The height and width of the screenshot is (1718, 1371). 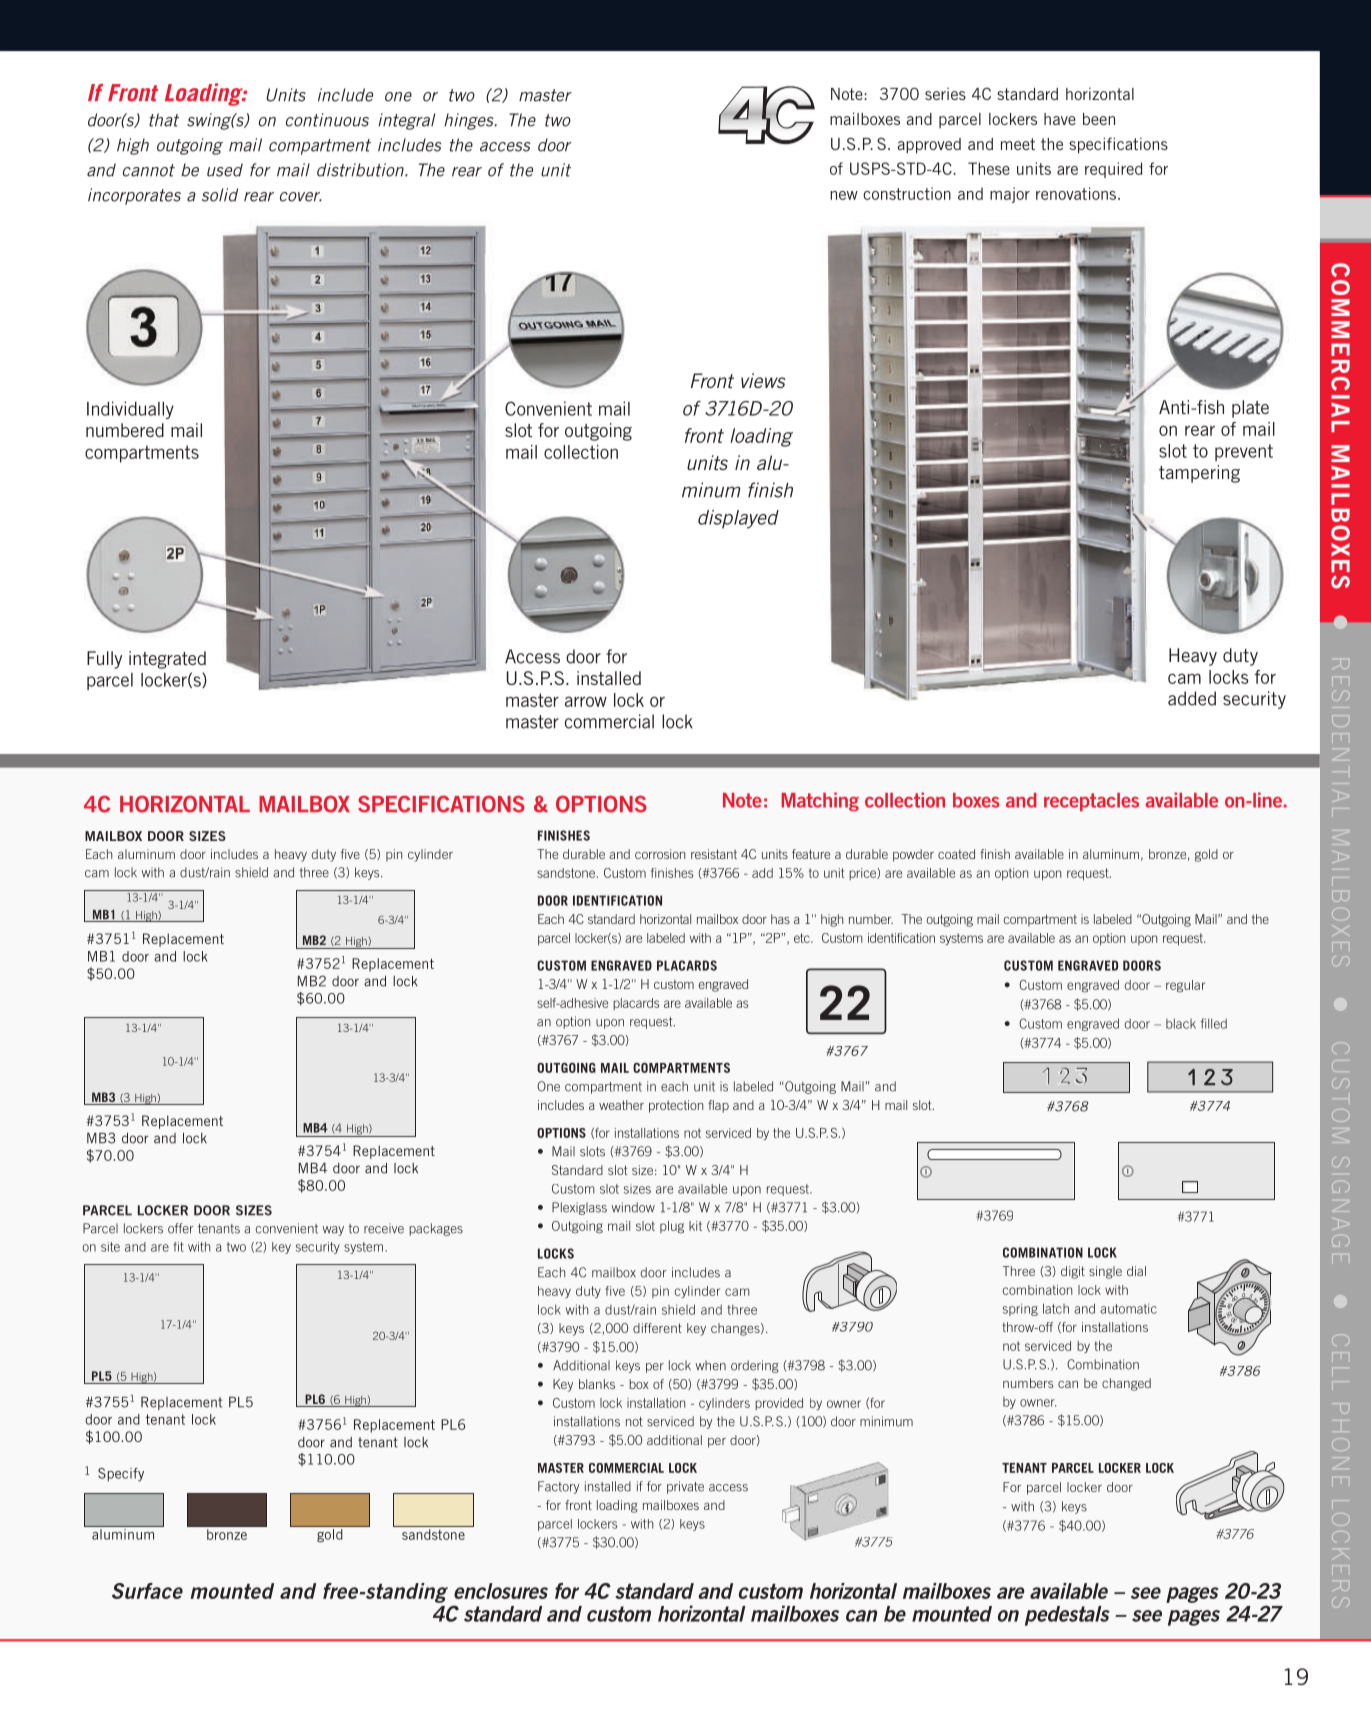 What do you see at coordinates (820, 802) in the screenshot?
I see `Matching` at bounding box center [820, 802].
